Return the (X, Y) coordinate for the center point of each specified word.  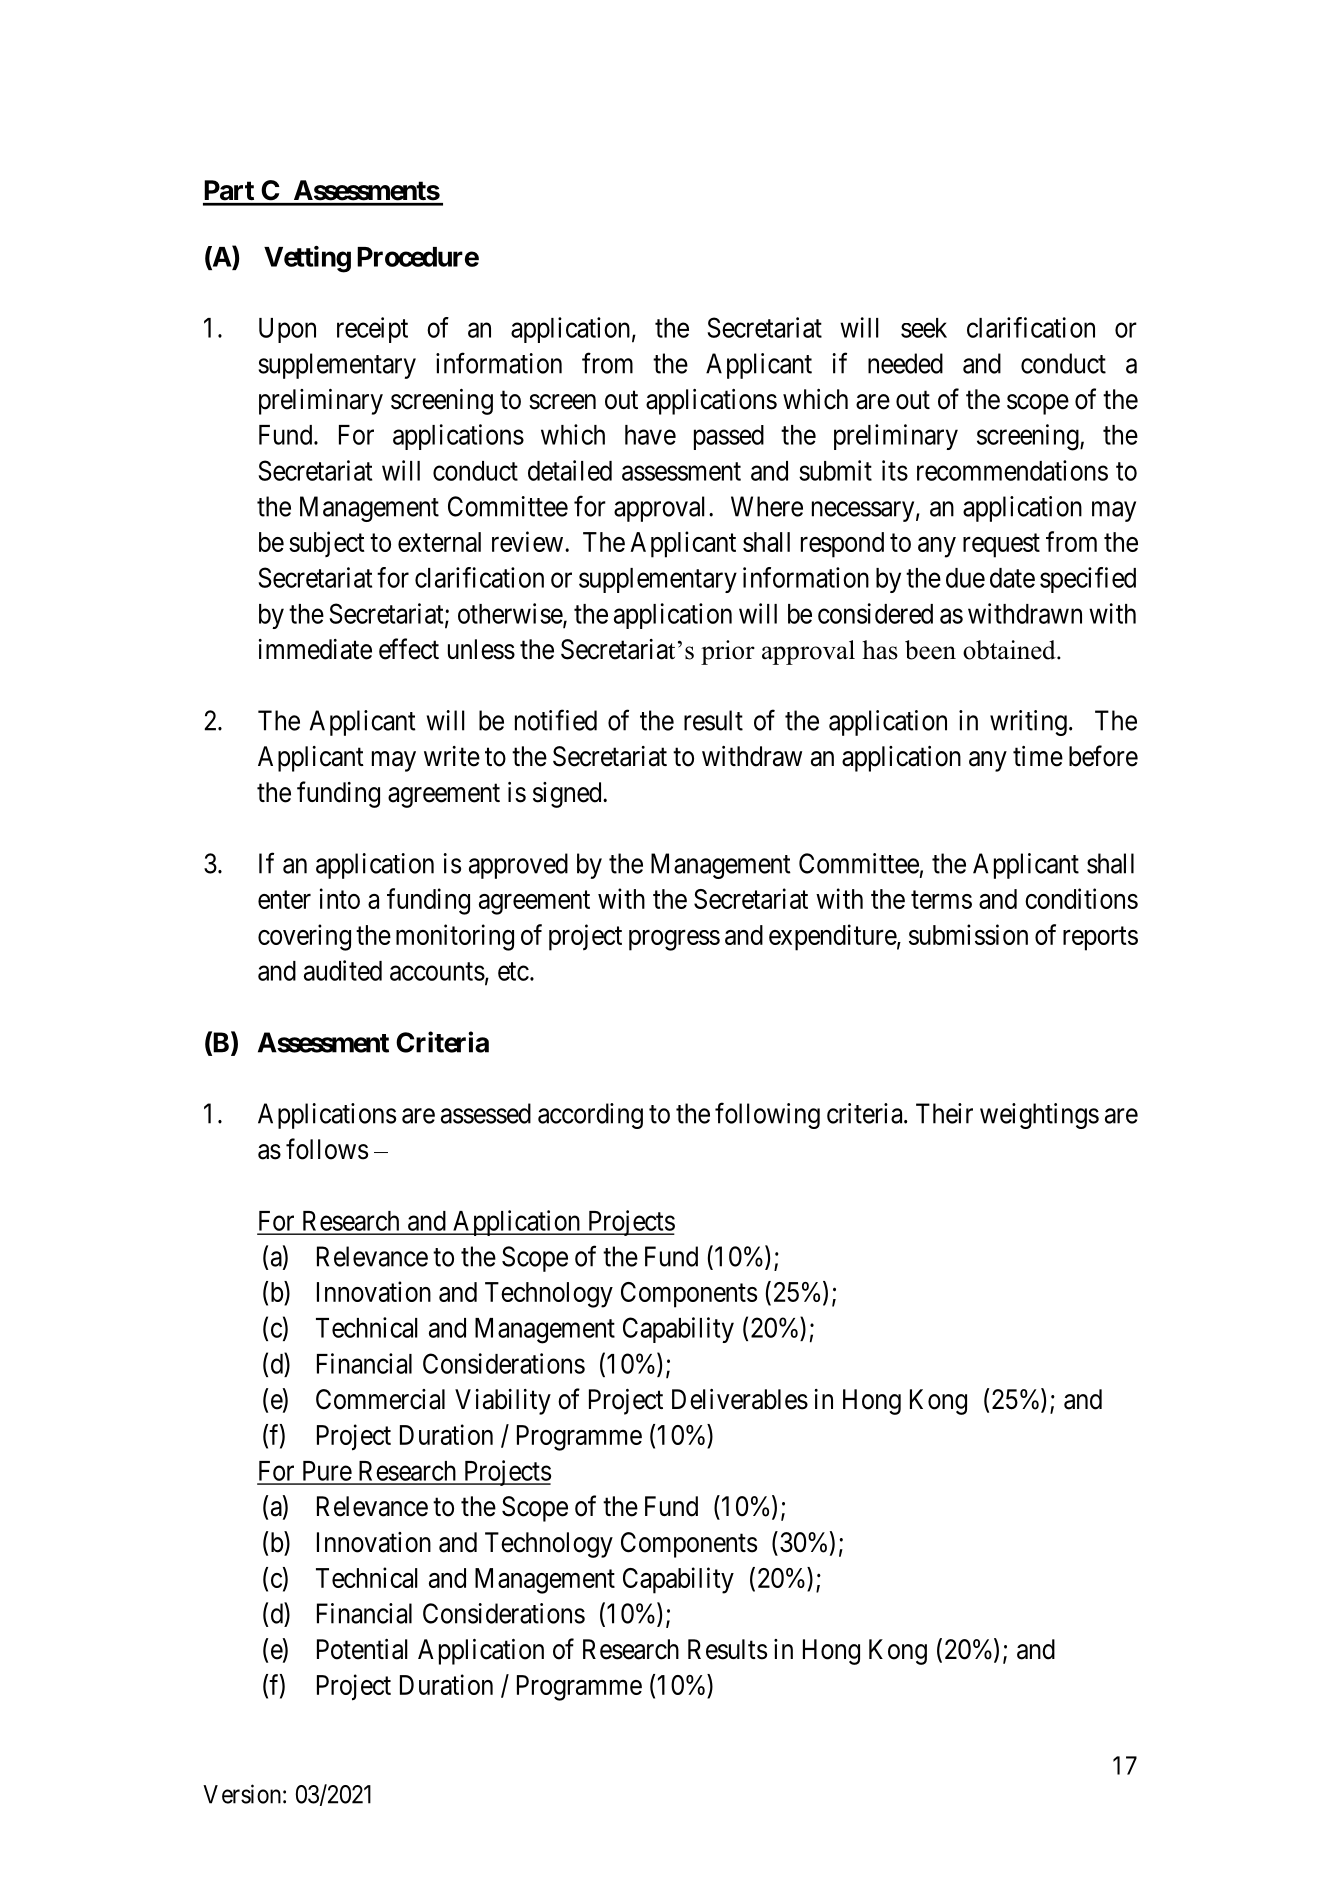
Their (944, 1113)
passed (729, 437)
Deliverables (740, 1399)
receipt (372, 330)
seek (924, 328)
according (590, 1116)
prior (728, 652)
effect (409, 649)
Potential (362, 1649)
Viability (503, 1402)
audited (343, 970)
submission (968, 934)
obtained (1010, 650)
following (767, 1115)
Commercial (380, 1399)
